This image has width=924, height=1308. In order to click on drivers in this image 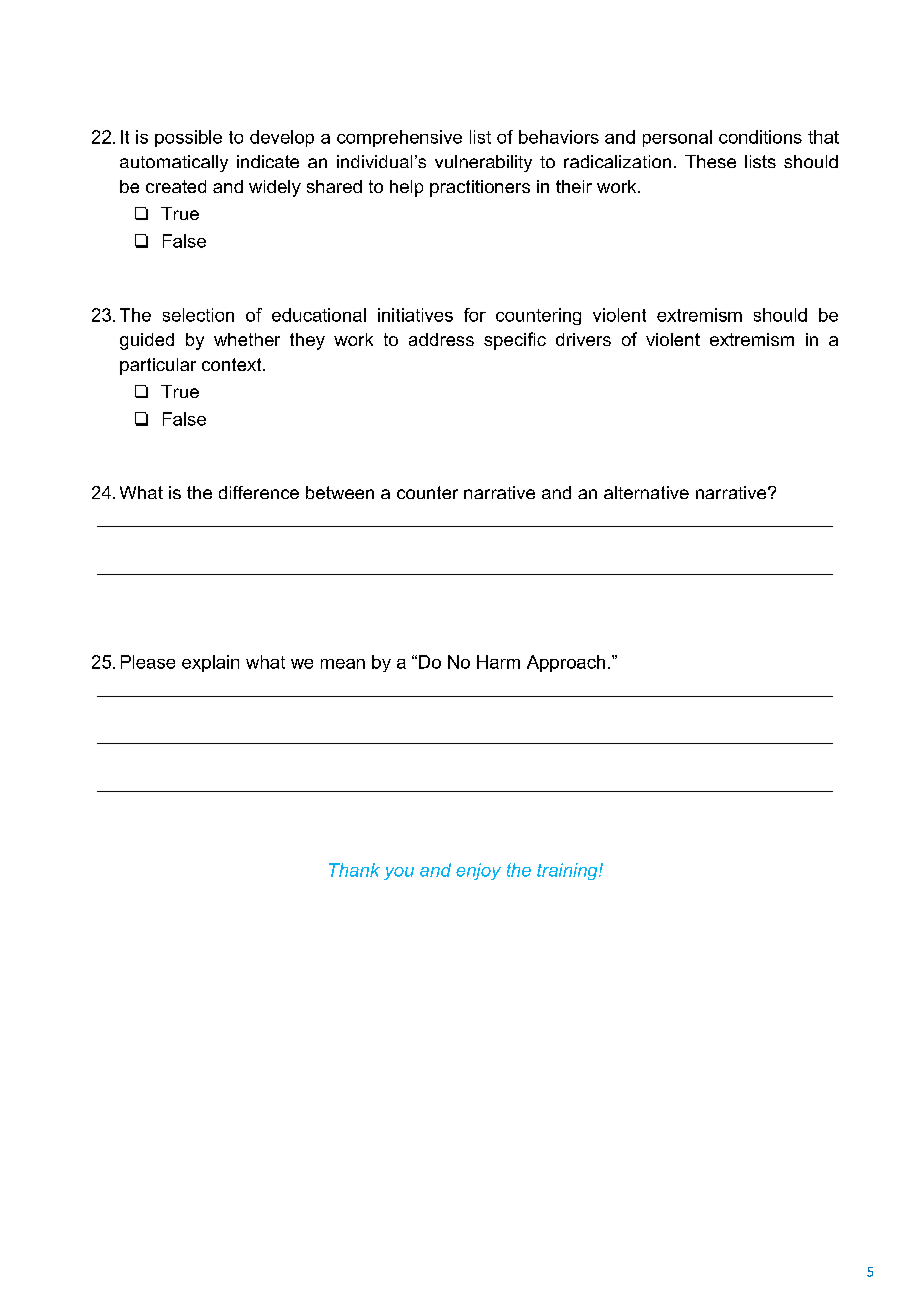, I will do `click(583, 339)`.
